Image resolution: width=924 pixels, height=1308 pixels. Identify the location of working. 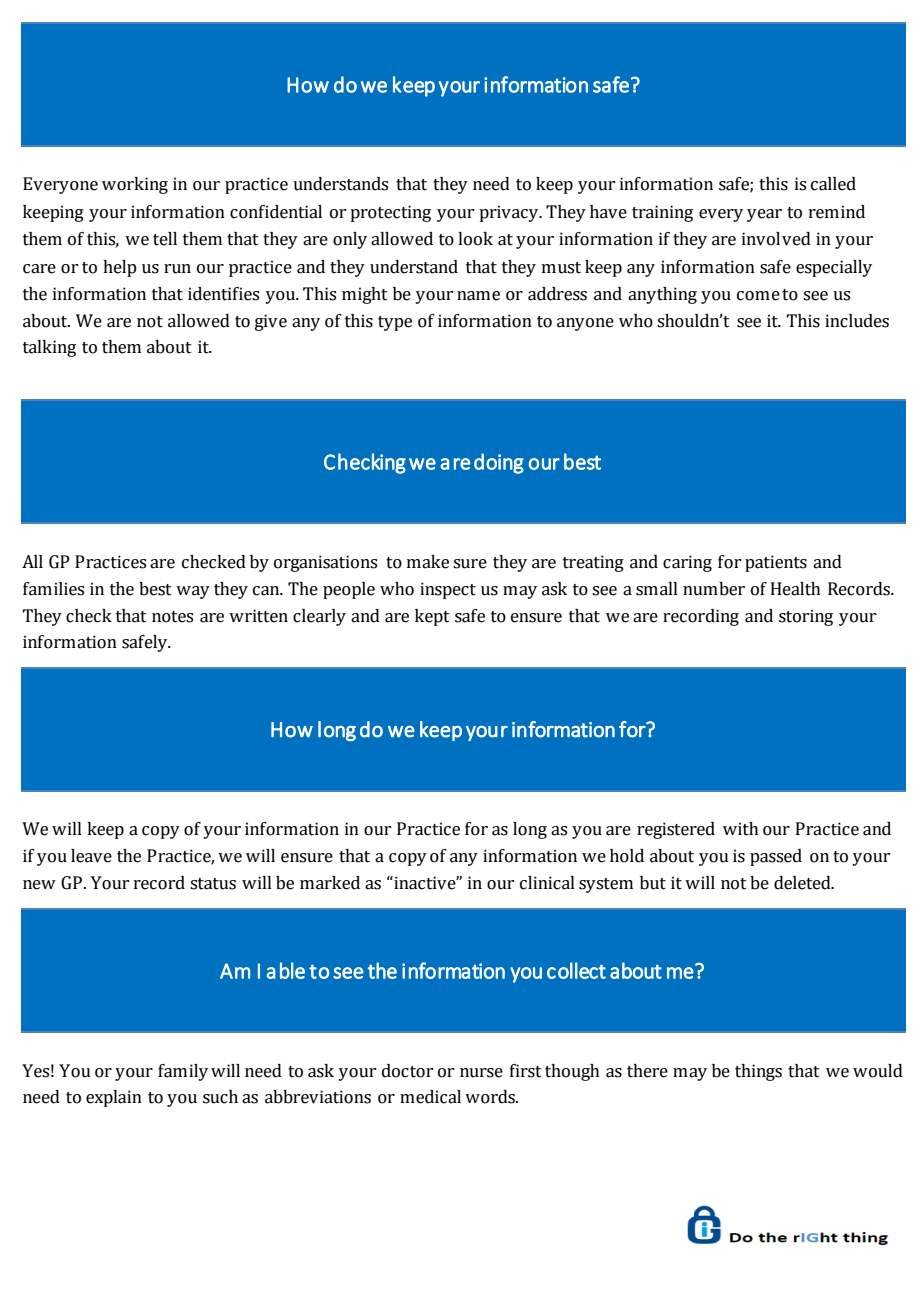
(135, 185).
